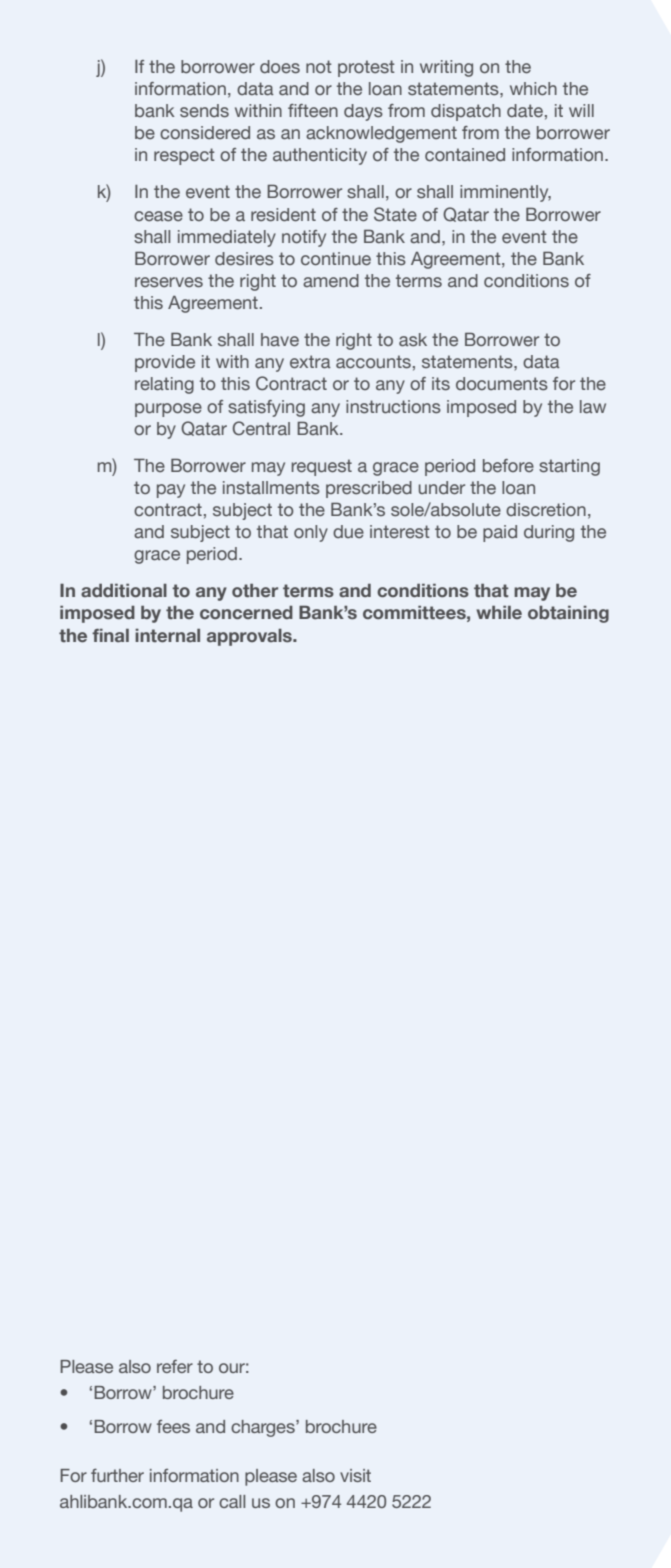 The width and height of the image is (671, 1568). What do you see at coordinates (363, 112) in the image?
I see `days` at bounding box center [363, 112].
